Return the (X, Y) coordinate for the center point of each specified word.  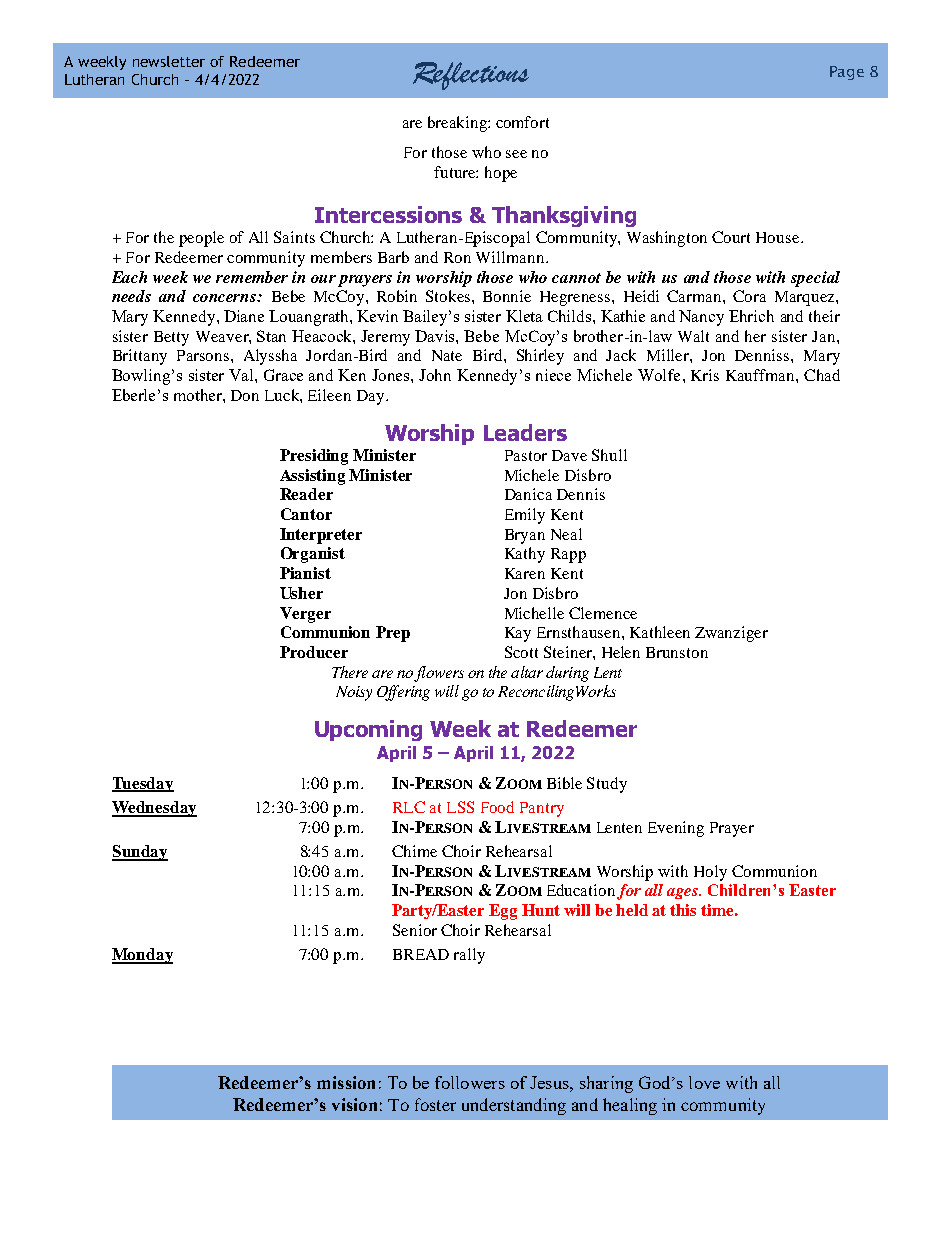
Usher (301, 593)
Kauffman (761, 375)
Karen (525, 573)
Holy (710, 873)
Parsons (204, 355)
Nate (447, 355)
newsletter (169, 61)
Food (497, 807)
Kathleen (660, 632)
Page (847, 73)
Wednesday (154, 809)
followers (470, 1082)
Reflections (471, 76)
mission (346, 1082)
